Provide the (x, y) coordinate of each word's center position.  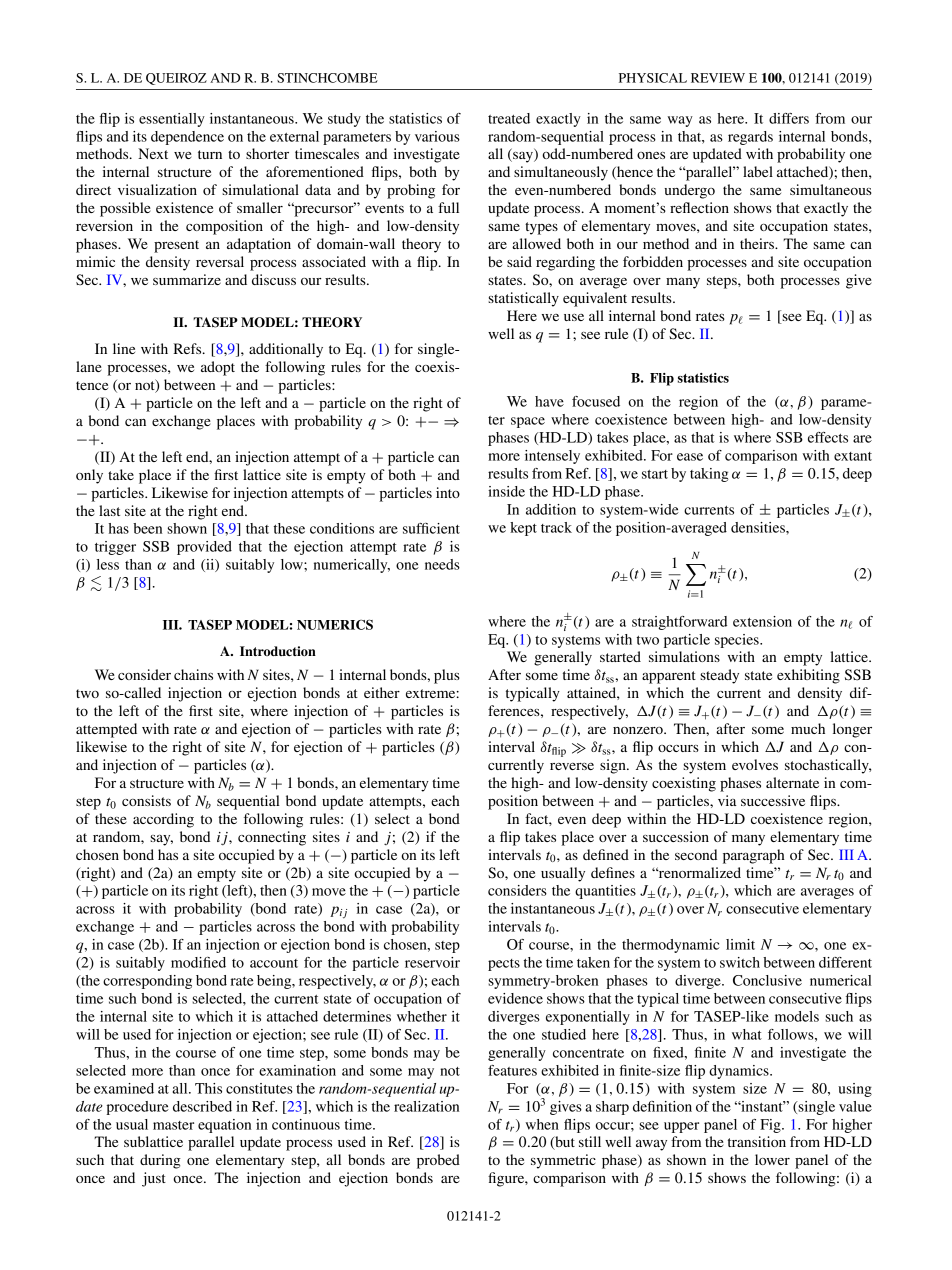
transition (757, 1141)
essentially (172, 120)
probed (438, 1161)
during (160, 1161)
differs (789, 118)
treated (509, 118)
